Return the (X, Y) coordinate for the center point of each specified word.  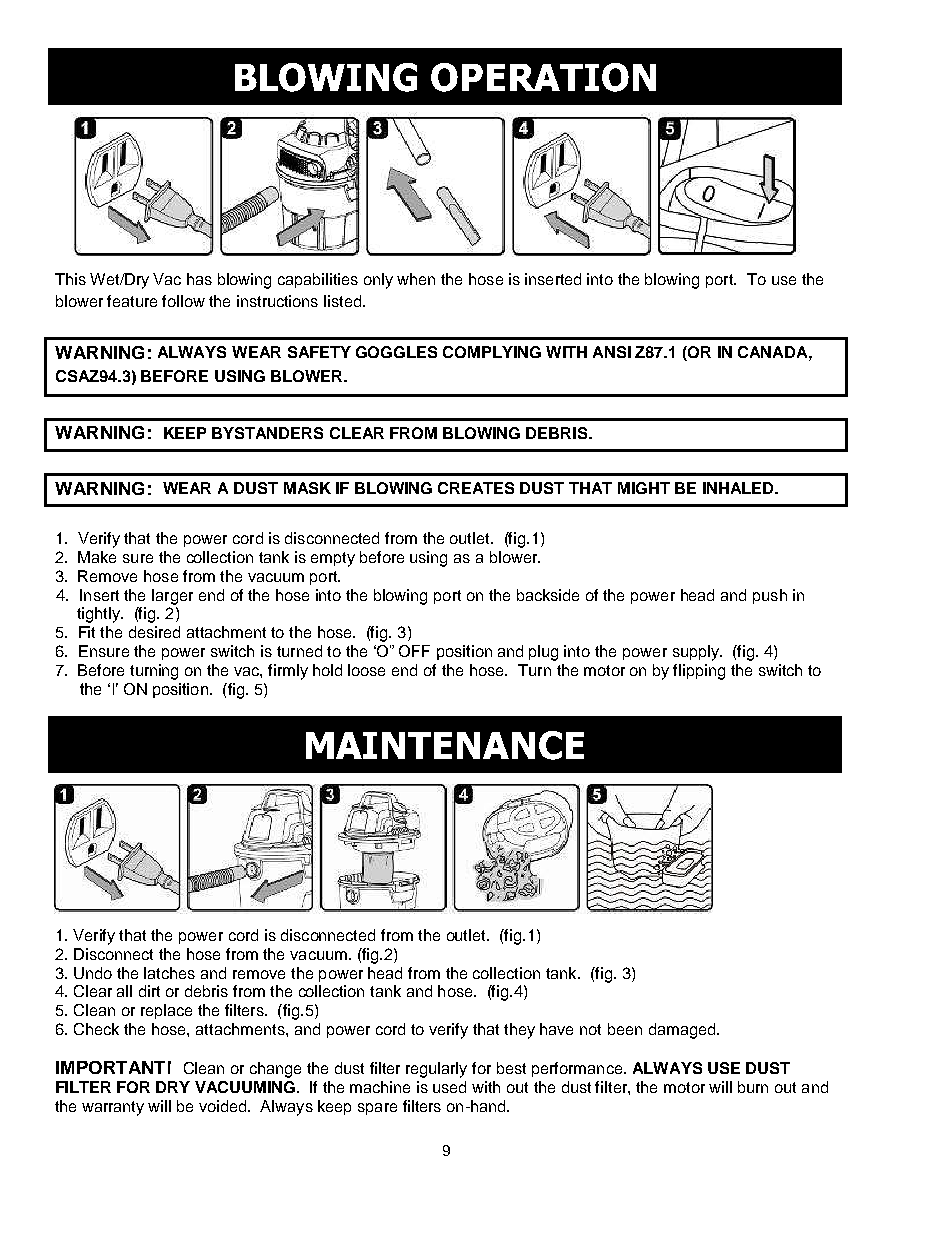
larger (172, 597)
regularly (436, 1070)
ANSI (612, 352)
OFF (414, 651)
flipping (699, 672)
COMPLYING (492, 352)
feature (132, 301)
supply (697, 653)
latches (169, 973)
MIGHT (644, 488)
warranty (113, 1108)
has (199, 279)
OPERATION (543, 77)
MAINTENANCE (445, 745)
